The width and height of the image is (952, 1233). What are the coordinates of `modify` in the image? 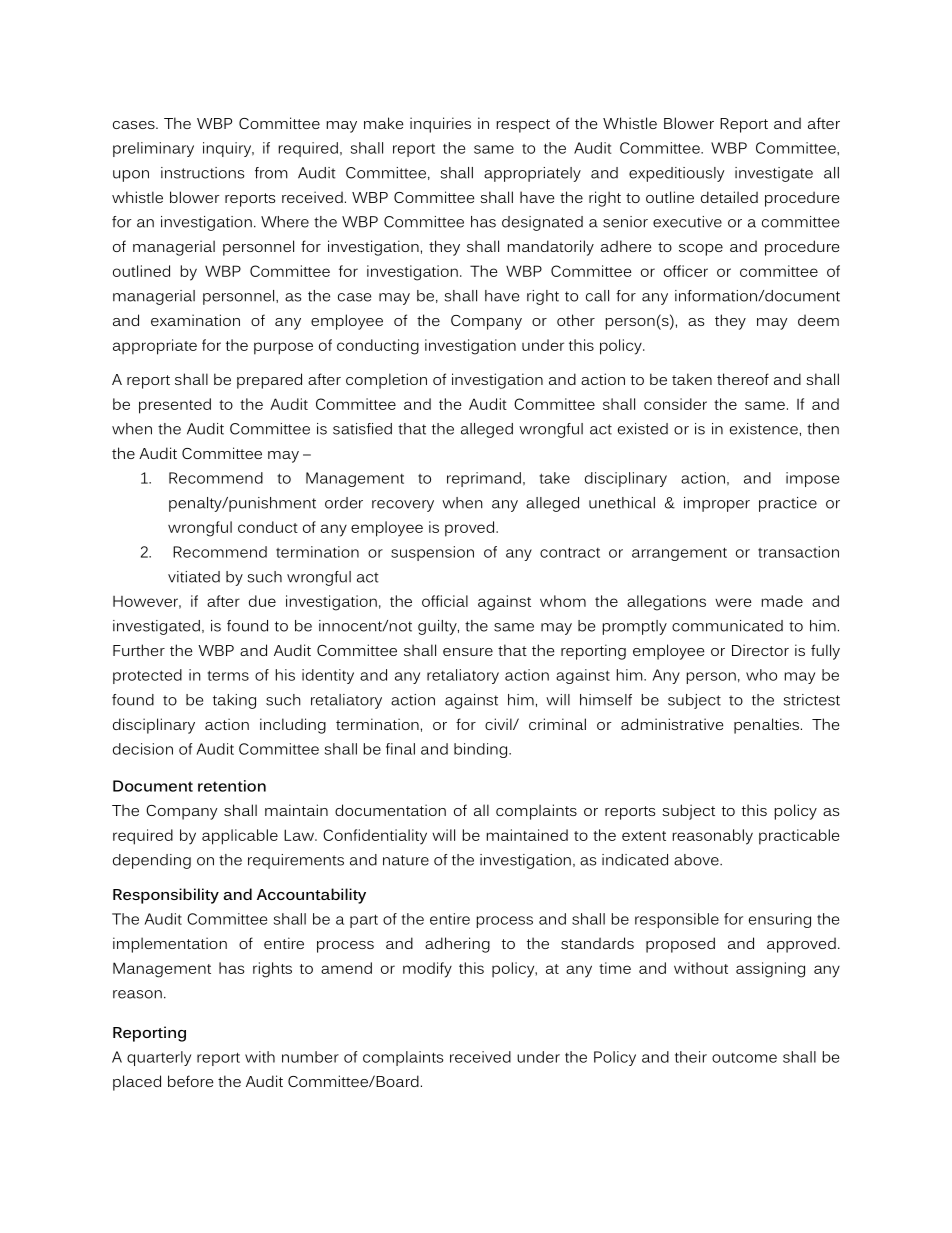 It's located at (427, 970).
